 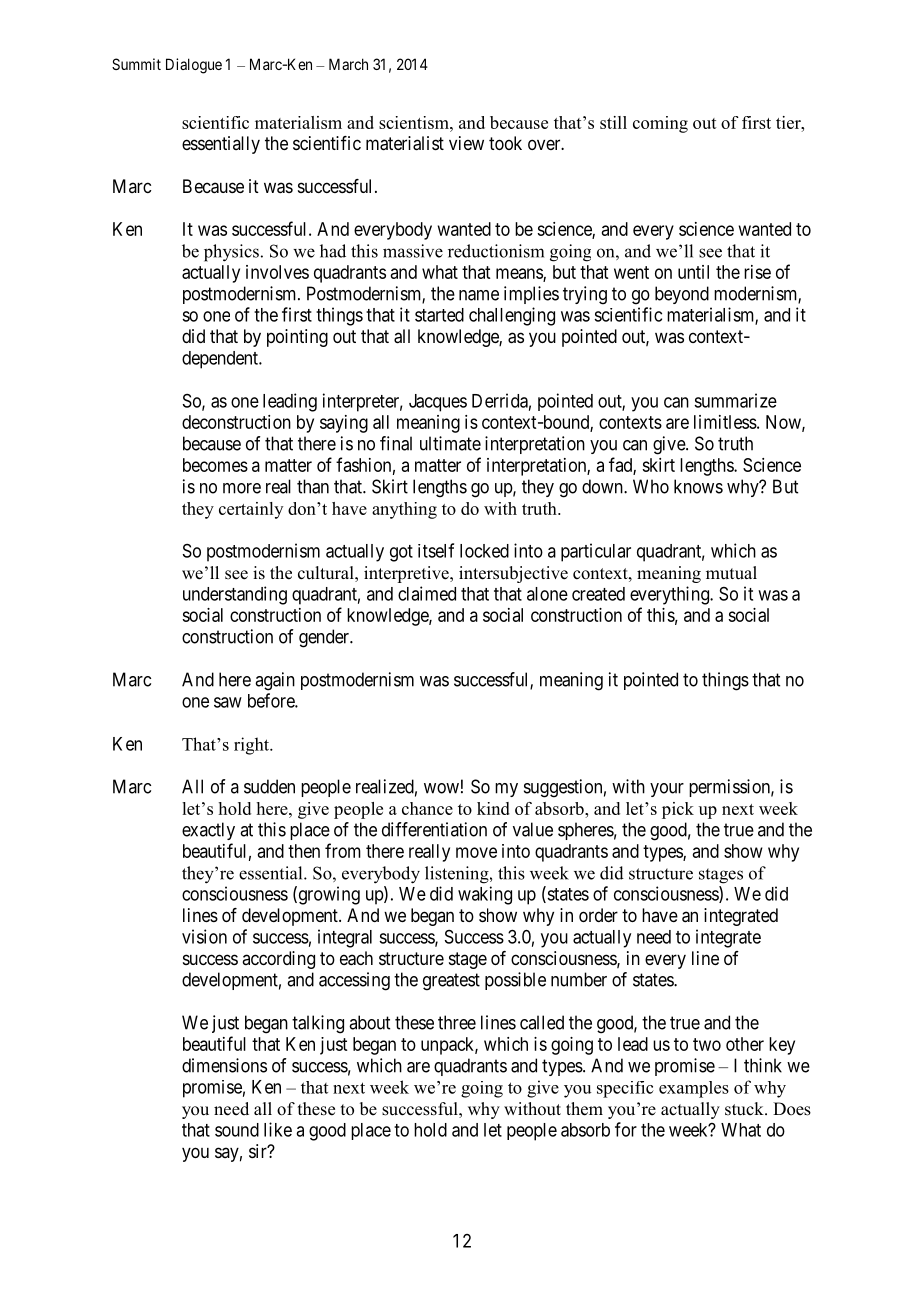 What do you see at coordinates (194, 66) in the screenshot?
I see `Dialogue` at bounding box center [194, 66].
